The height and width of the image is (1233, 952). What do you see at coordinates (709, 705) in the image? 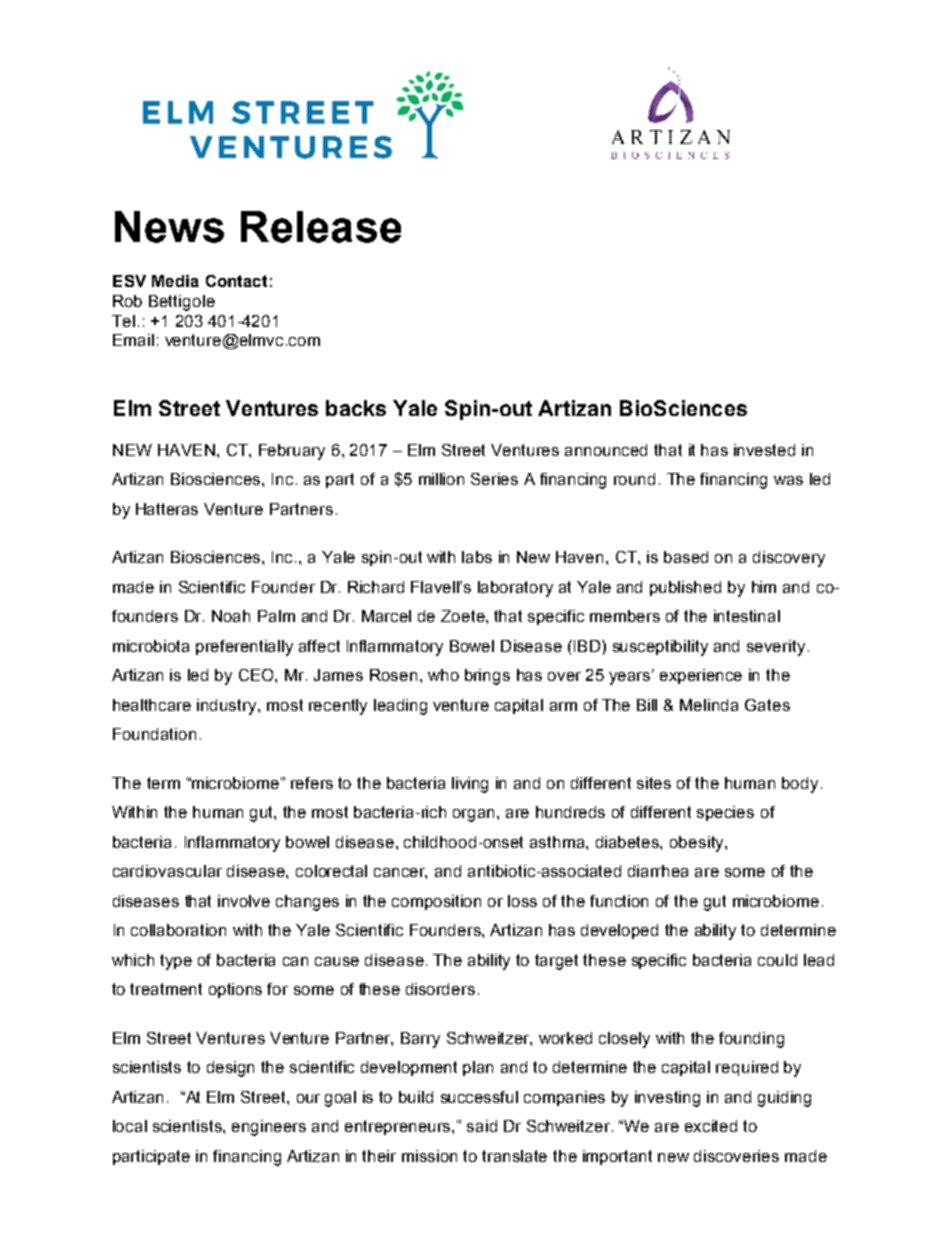
I see `Melinda` at bounding box center [709, 705].
